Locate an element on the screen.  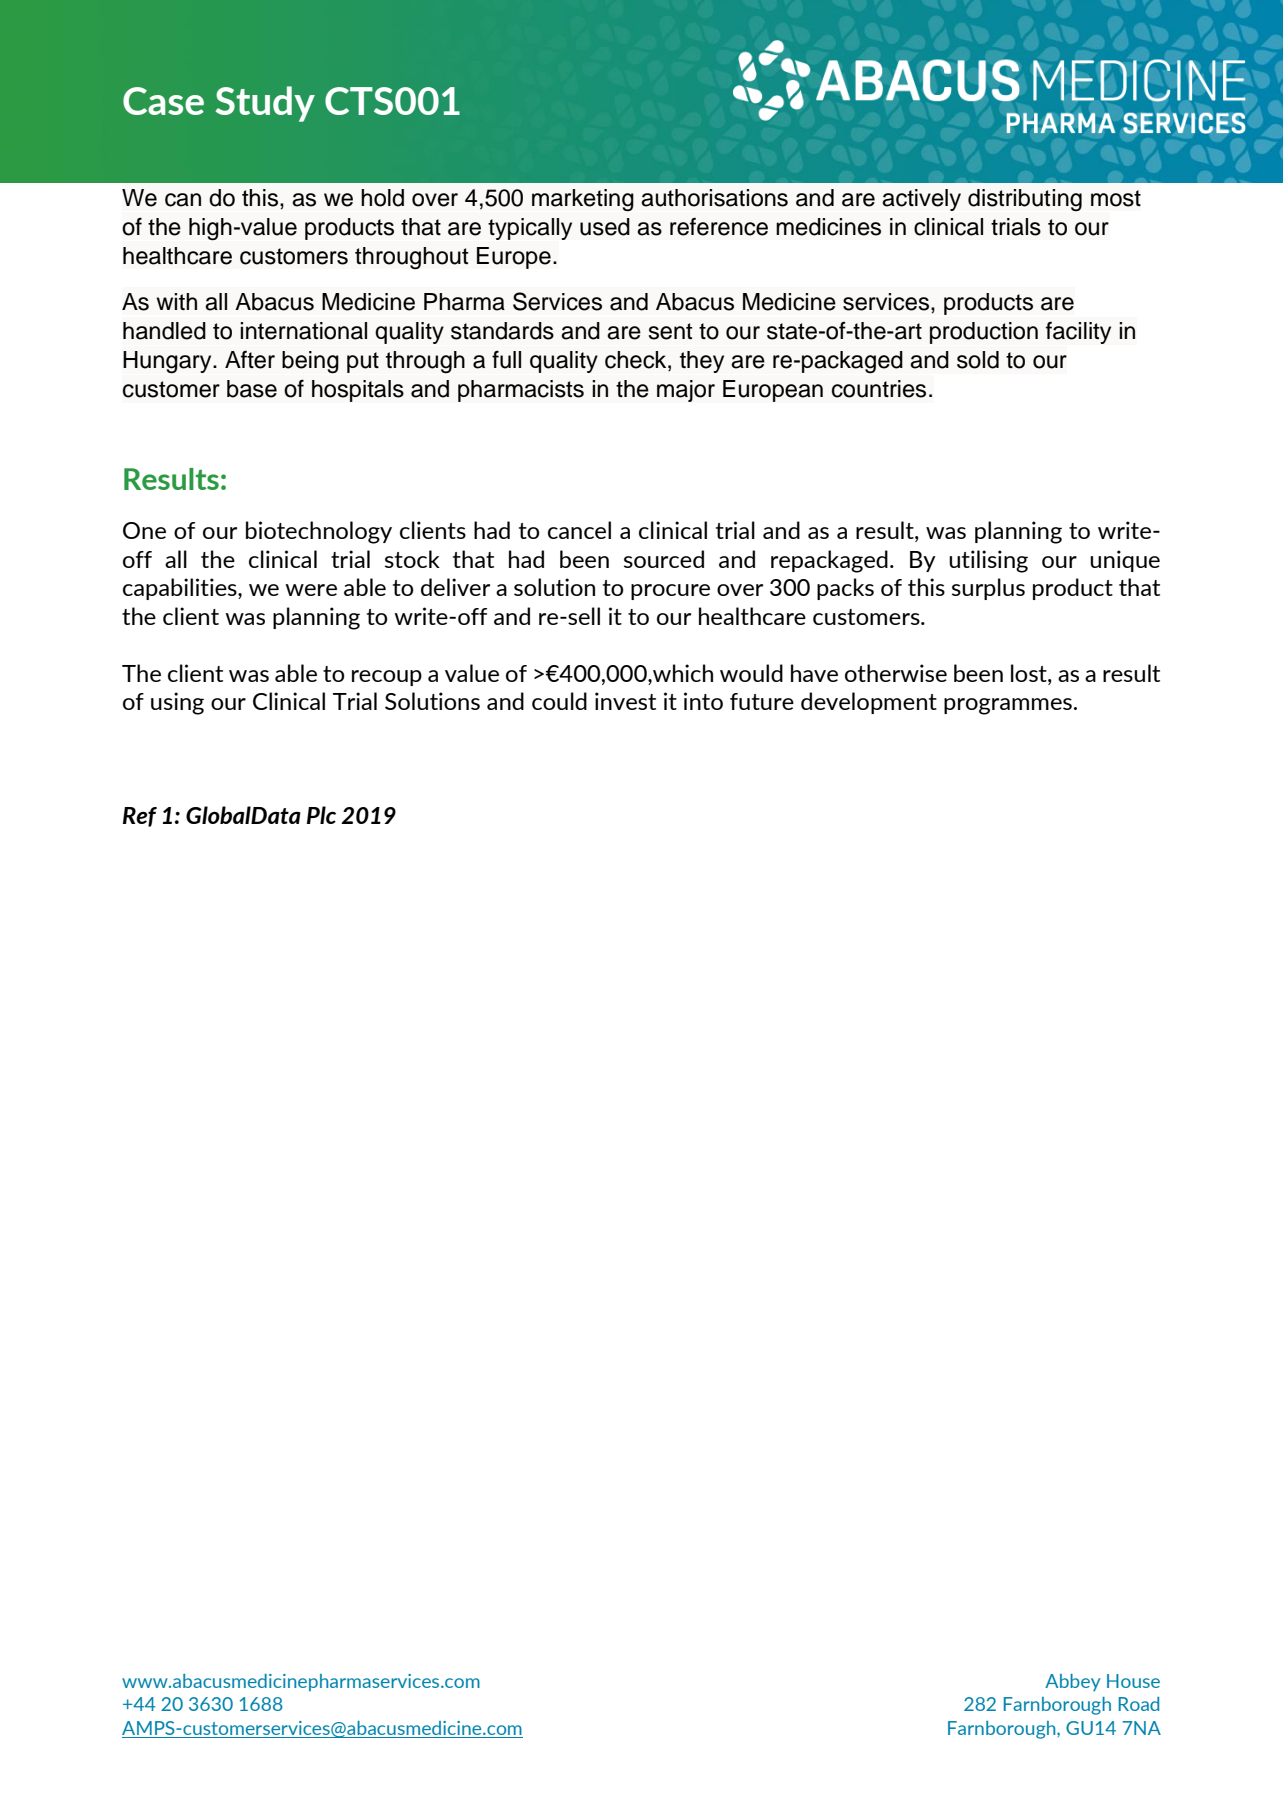
Abbey is located at coordinates (1072, 1682).
